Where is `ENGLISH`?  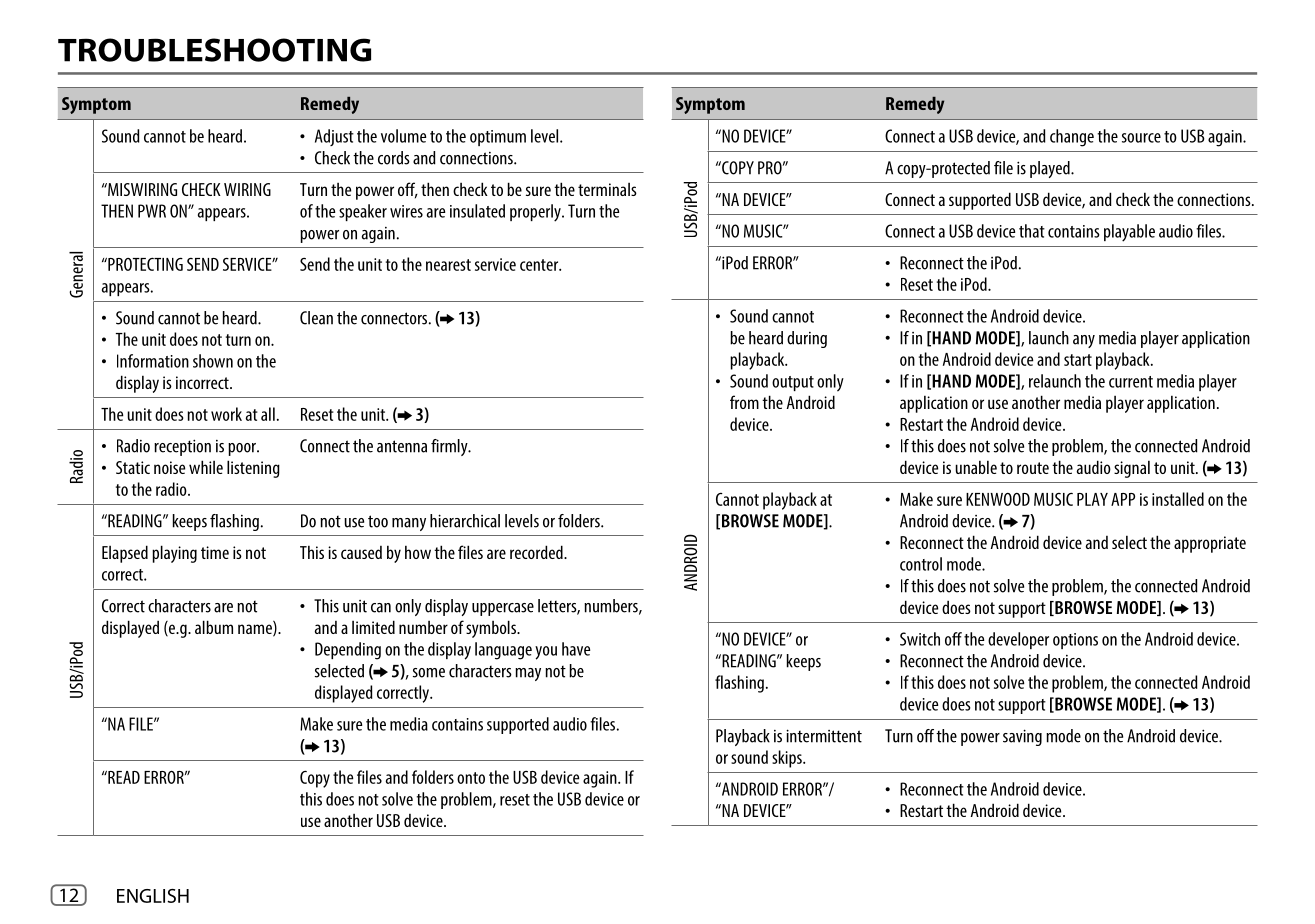 ENGLISH is located at coordinates (153, 896).
